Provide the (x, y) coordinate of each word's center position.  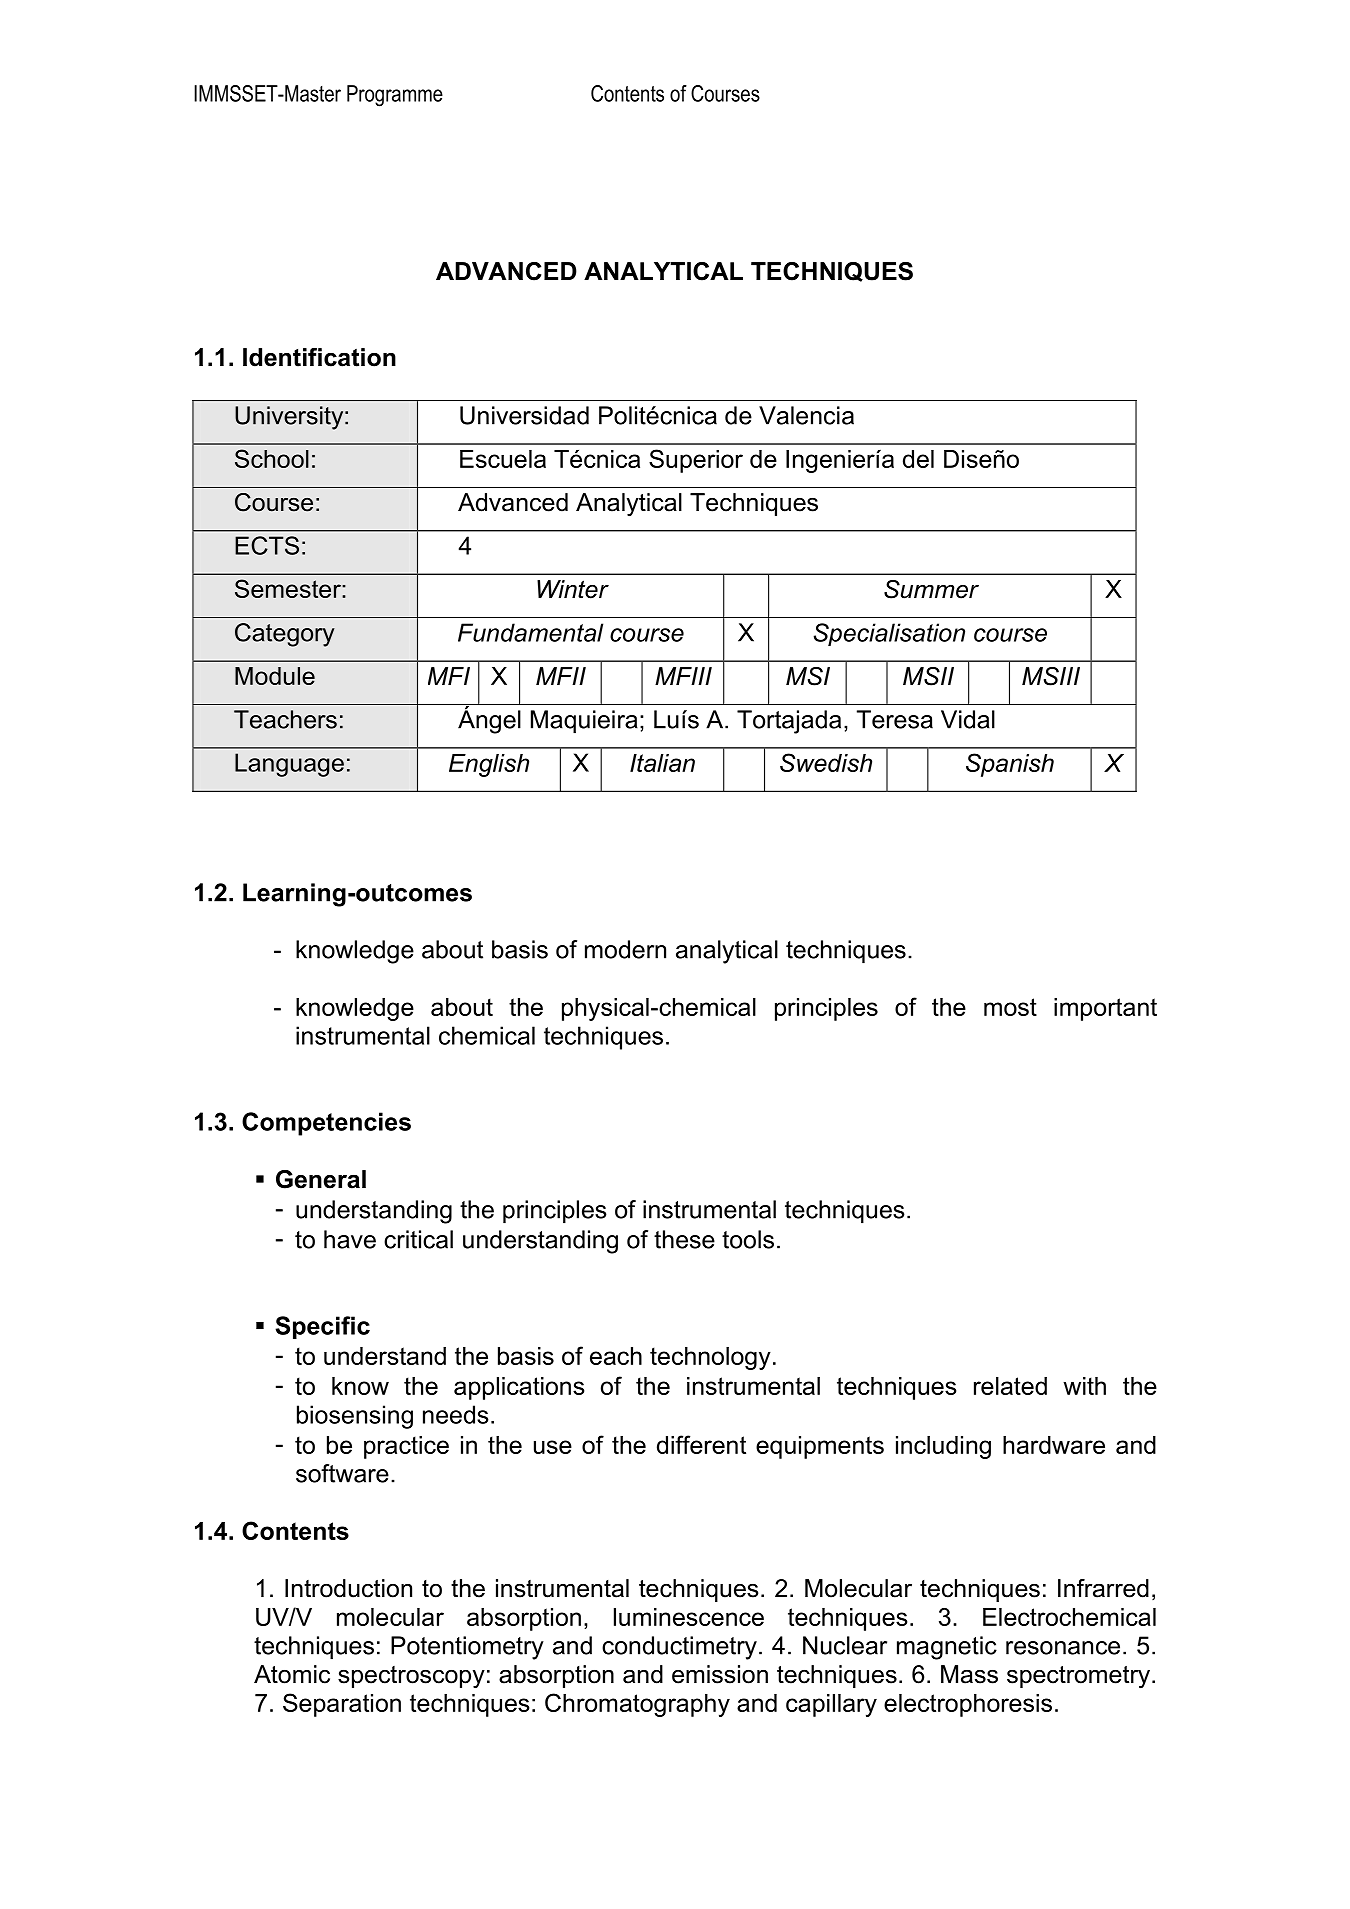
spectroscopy (411, 1677)
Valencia (806, 415)
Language (289, 765)
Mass (969, 1674)
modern (625, 949)
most (1010, 1007)
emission (720, 1674)
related (1010, 1386)
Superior (696, 461)
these (684, 1239)
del (918, 459)
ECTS (267, 545)
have (350, 1239)
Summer (931, 589)
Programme (395, 96)
